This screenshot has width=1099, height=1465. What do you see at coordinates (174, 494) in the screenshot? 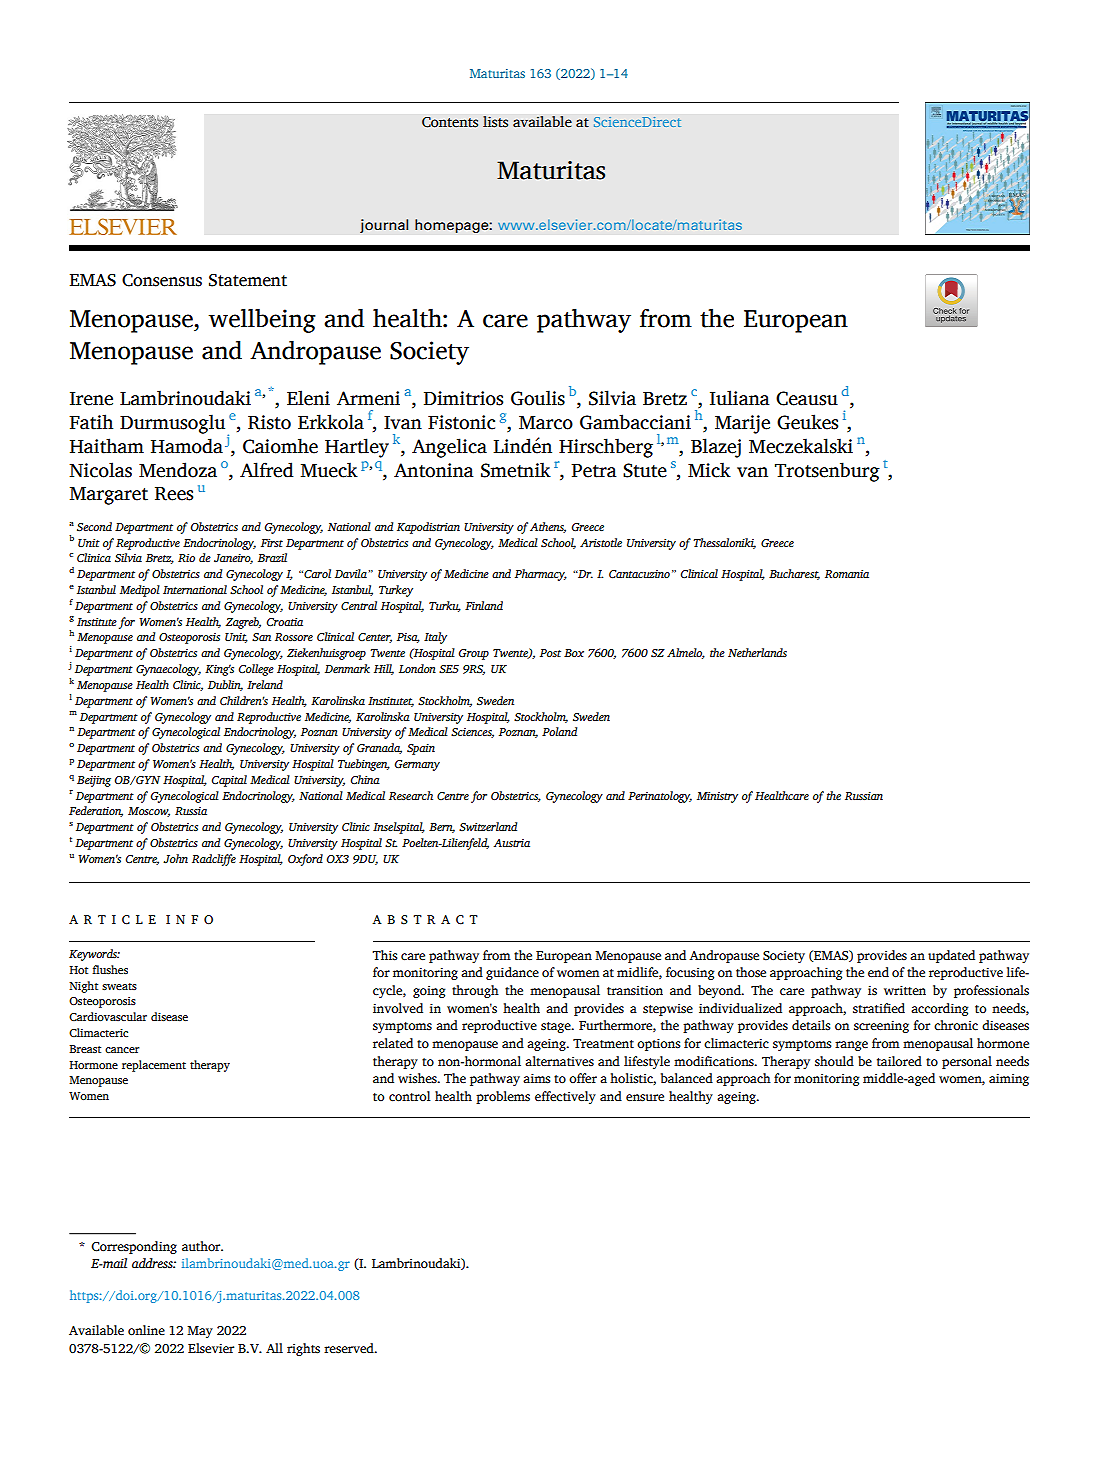
I see `Rees` at bounding box center [174, 494].
